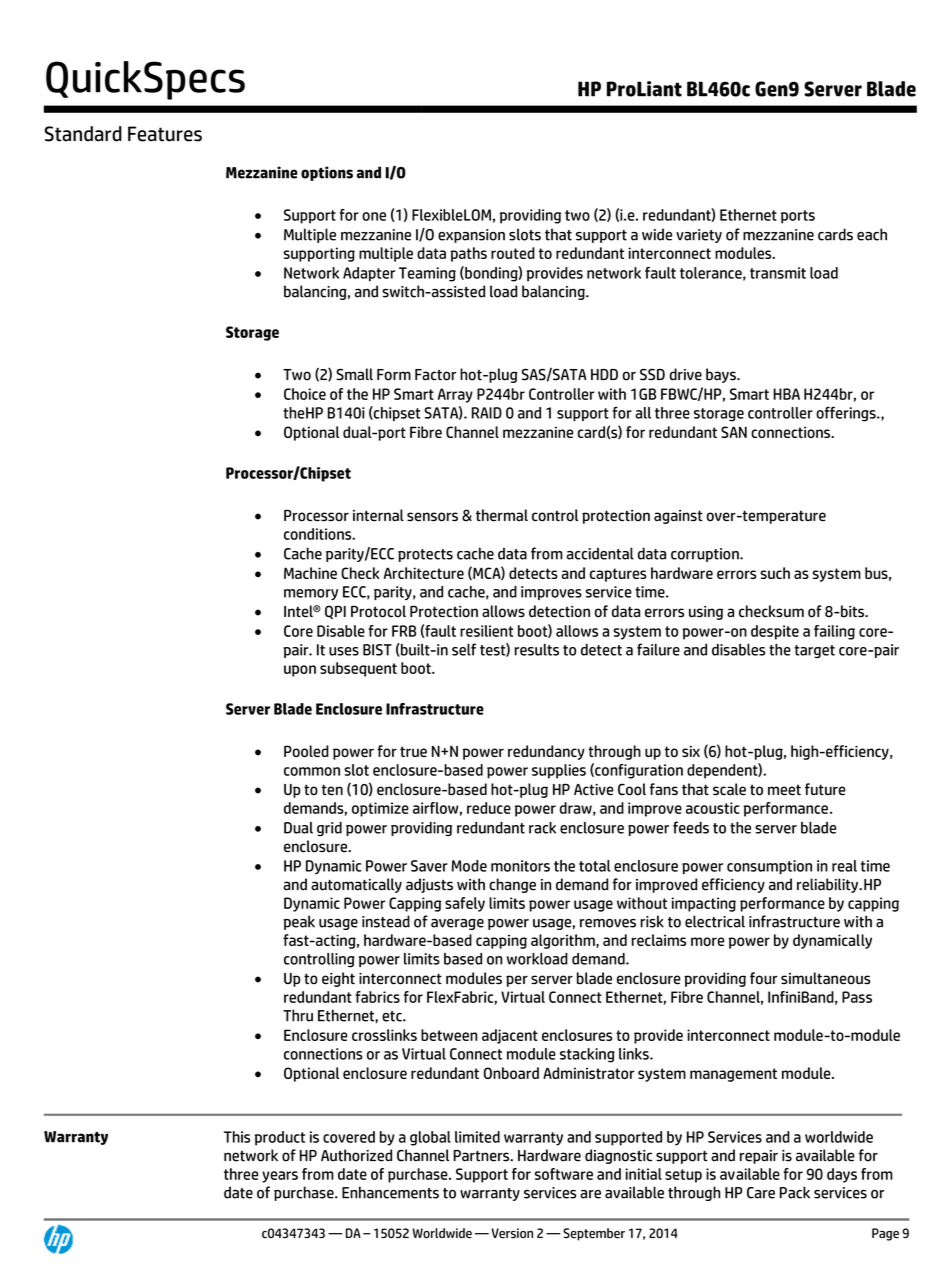  Describe the element at coordinates (471, 236) in the screenshot. I see `expansion` at that location.
